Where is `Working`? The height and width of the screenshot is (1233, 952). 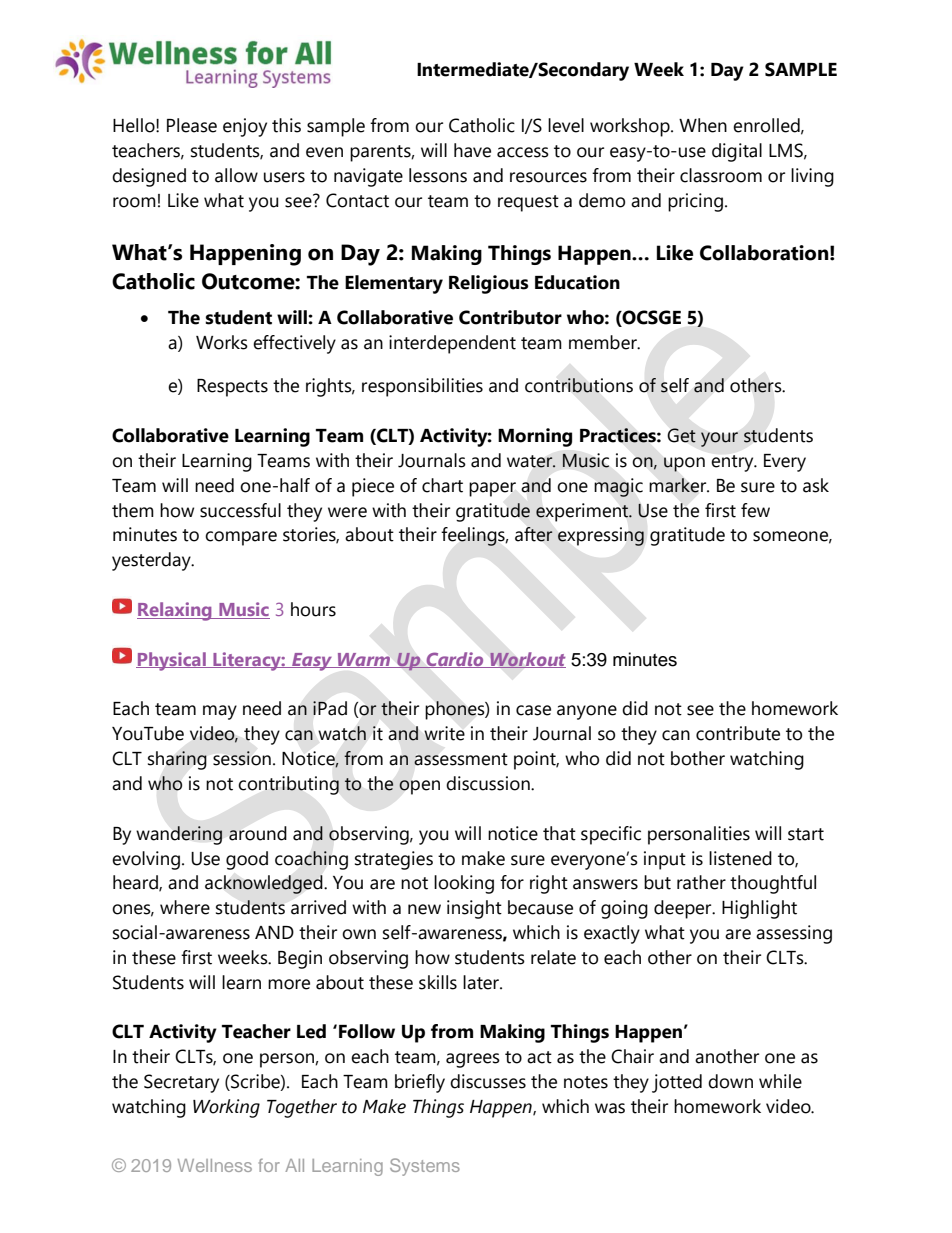 Working is located at coordinates (226, 1108).
